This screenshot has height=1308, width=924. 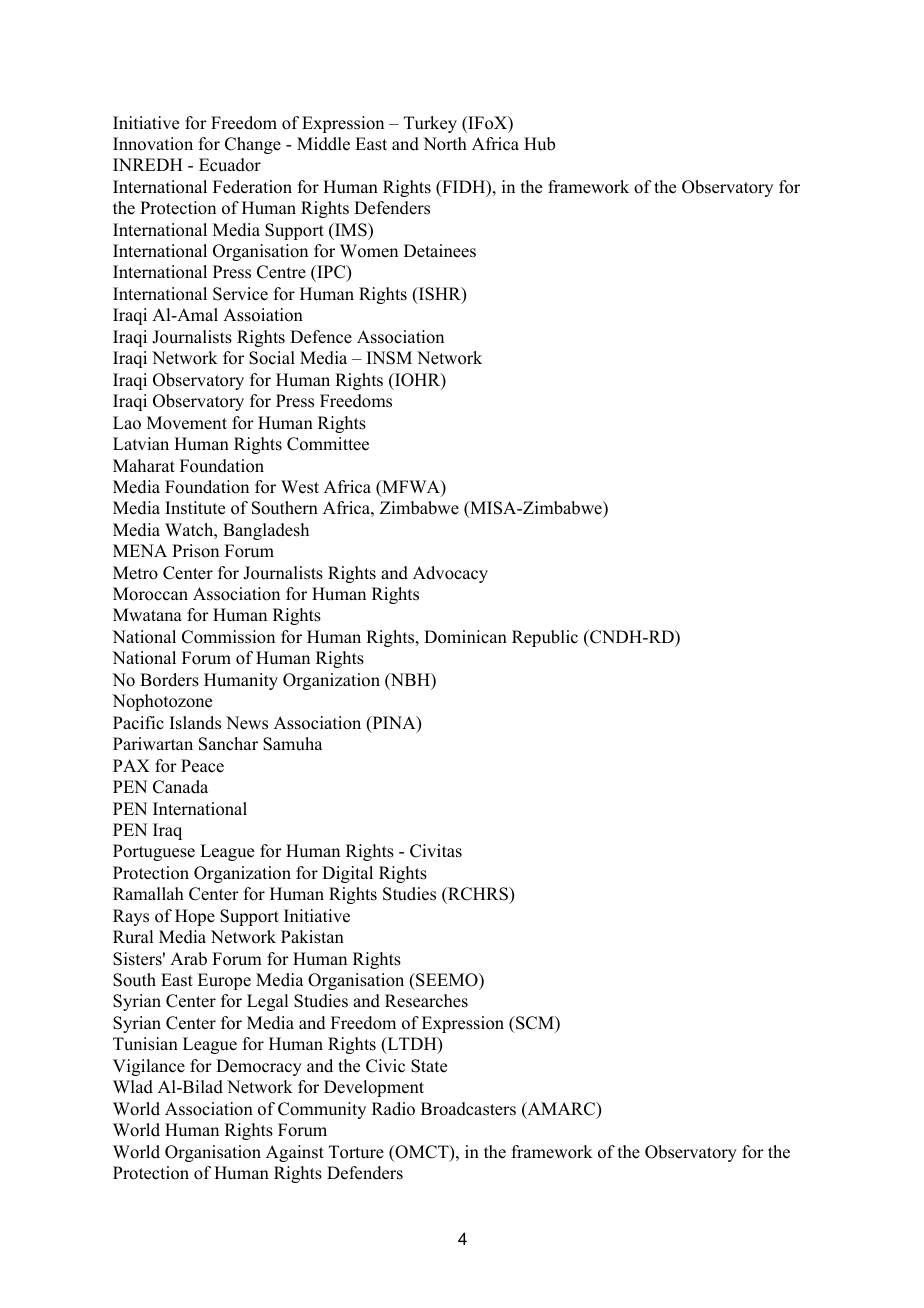 I want to click on Vigilance, so click(x=149, y=1067).
